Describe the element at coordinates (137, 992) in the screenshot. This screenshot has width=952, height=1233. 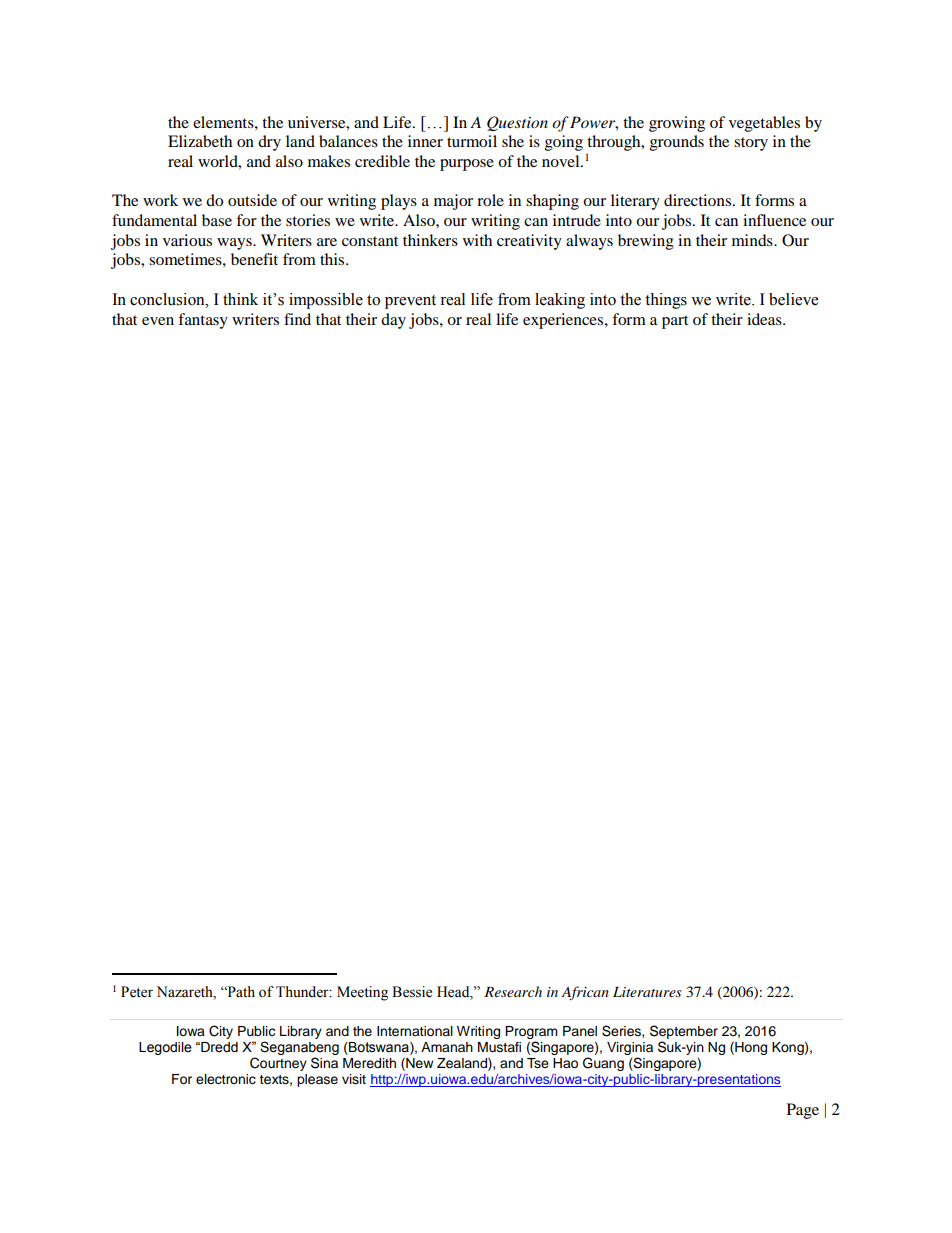
I see `Peter` at that location.
